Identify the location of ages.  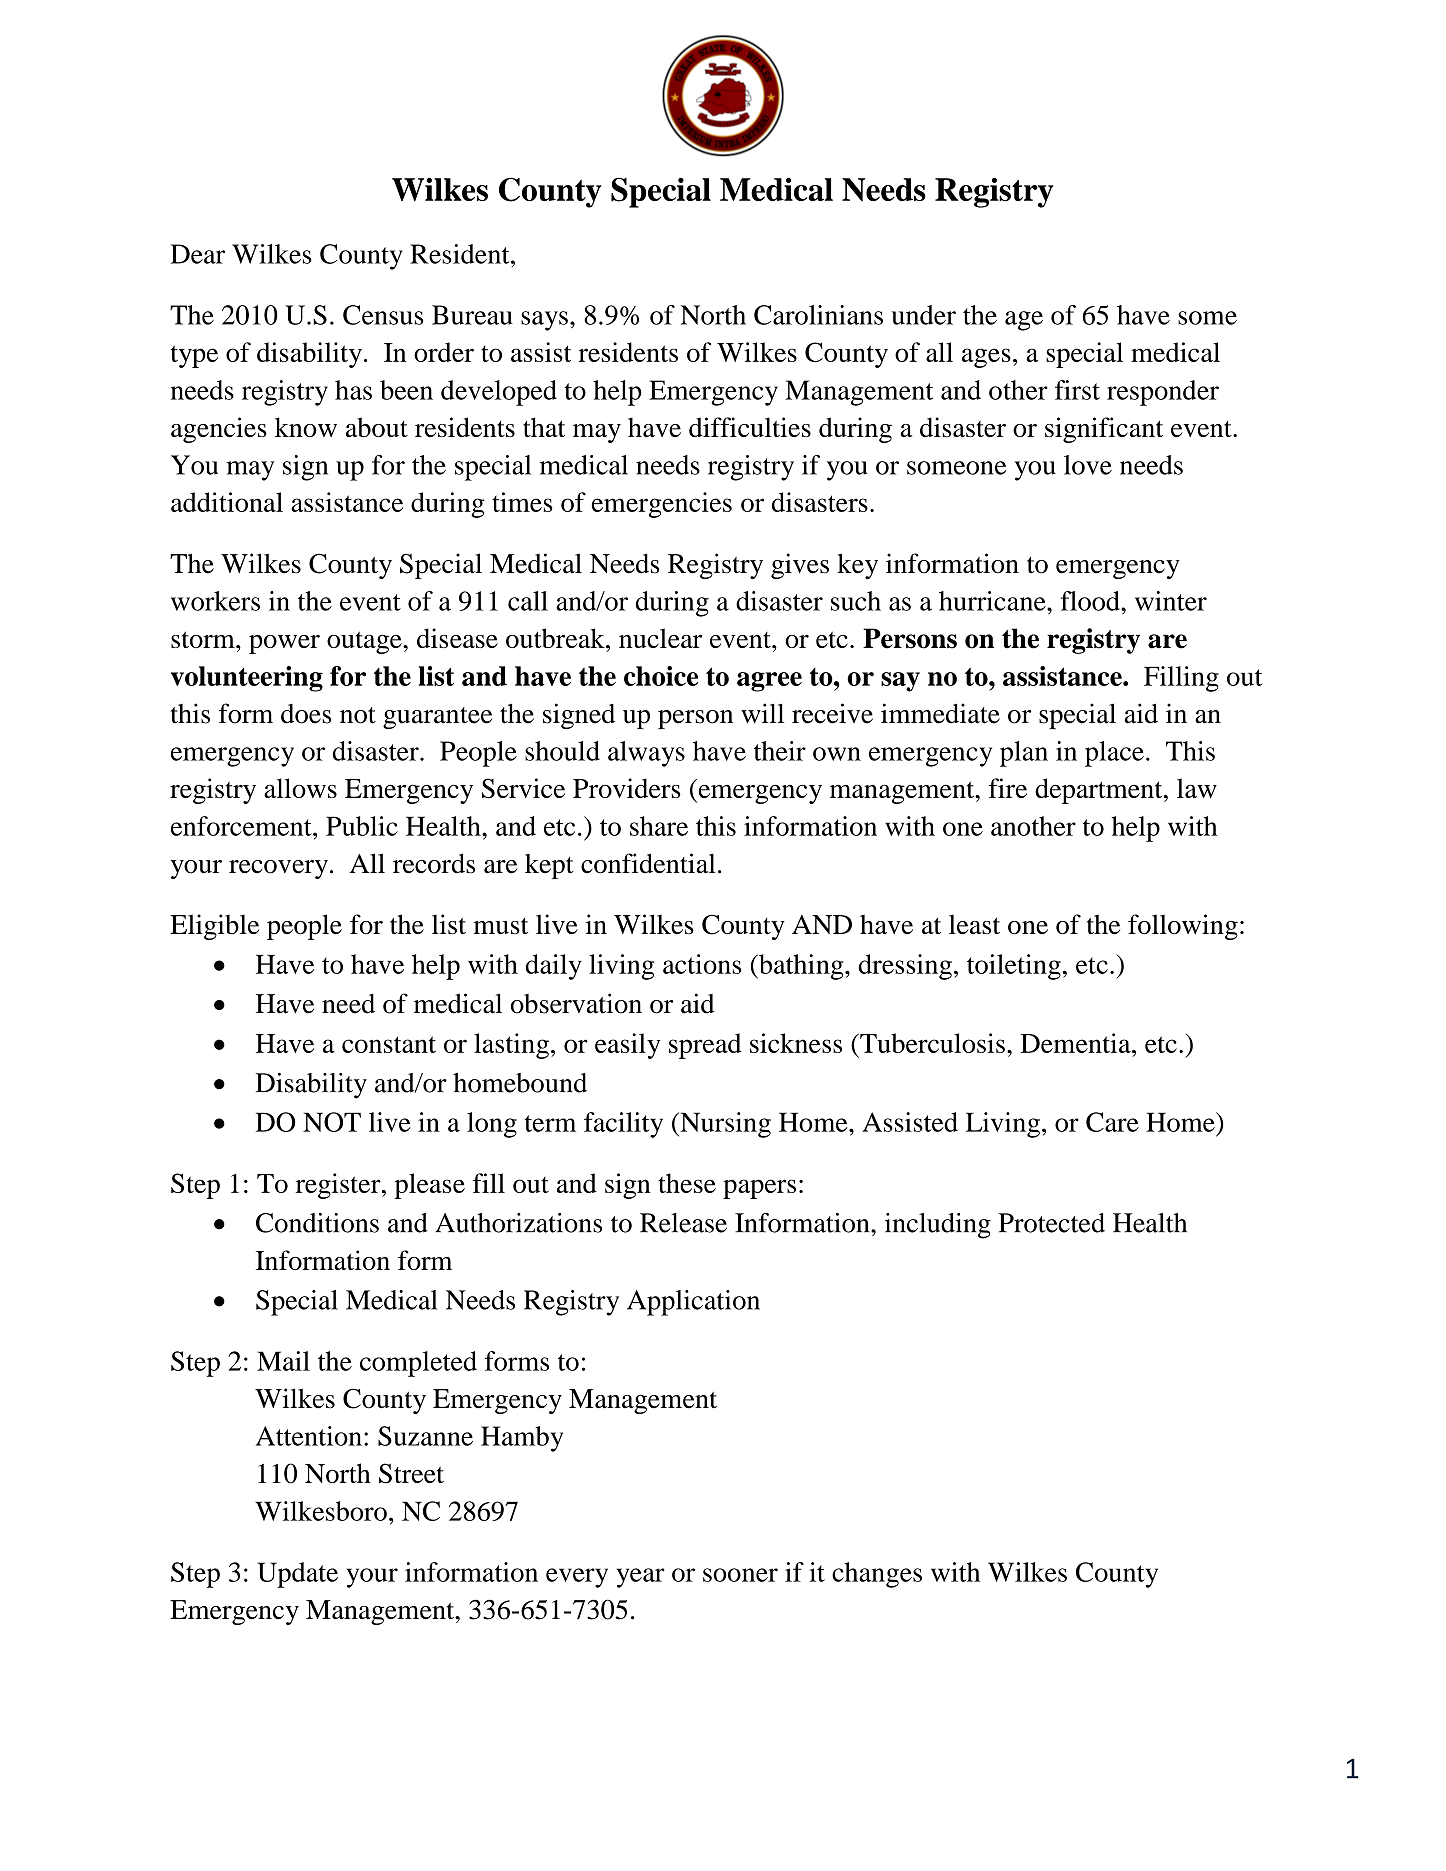
(986, 358).
